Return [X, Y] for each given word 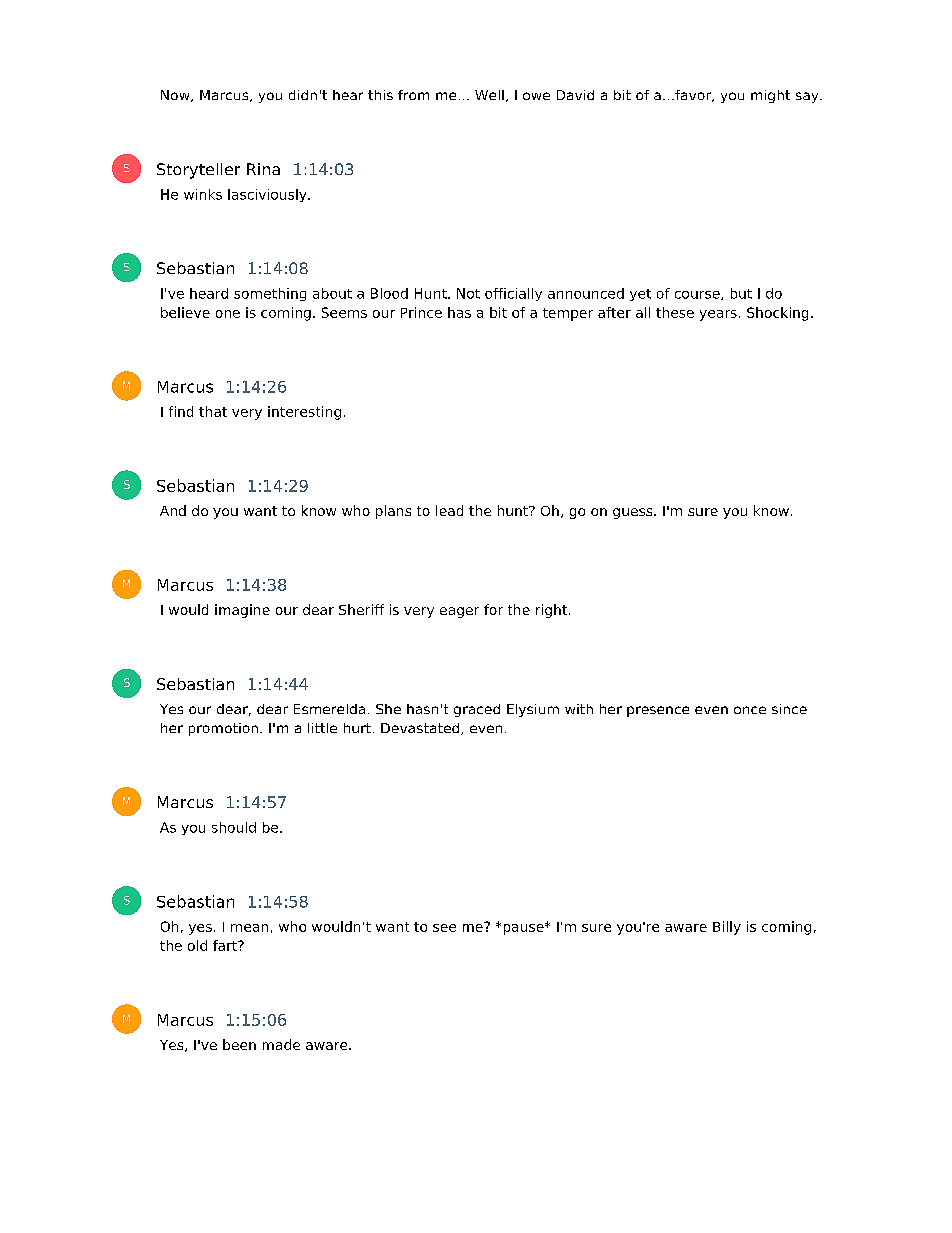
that [213, 411]
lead [449, 510]
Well [489, 95]
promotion [223, 729]
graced [477, 710]
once [750, 710]
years [718, 315]
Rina [263, 169]
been [239, 1044]
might [770, 96]
